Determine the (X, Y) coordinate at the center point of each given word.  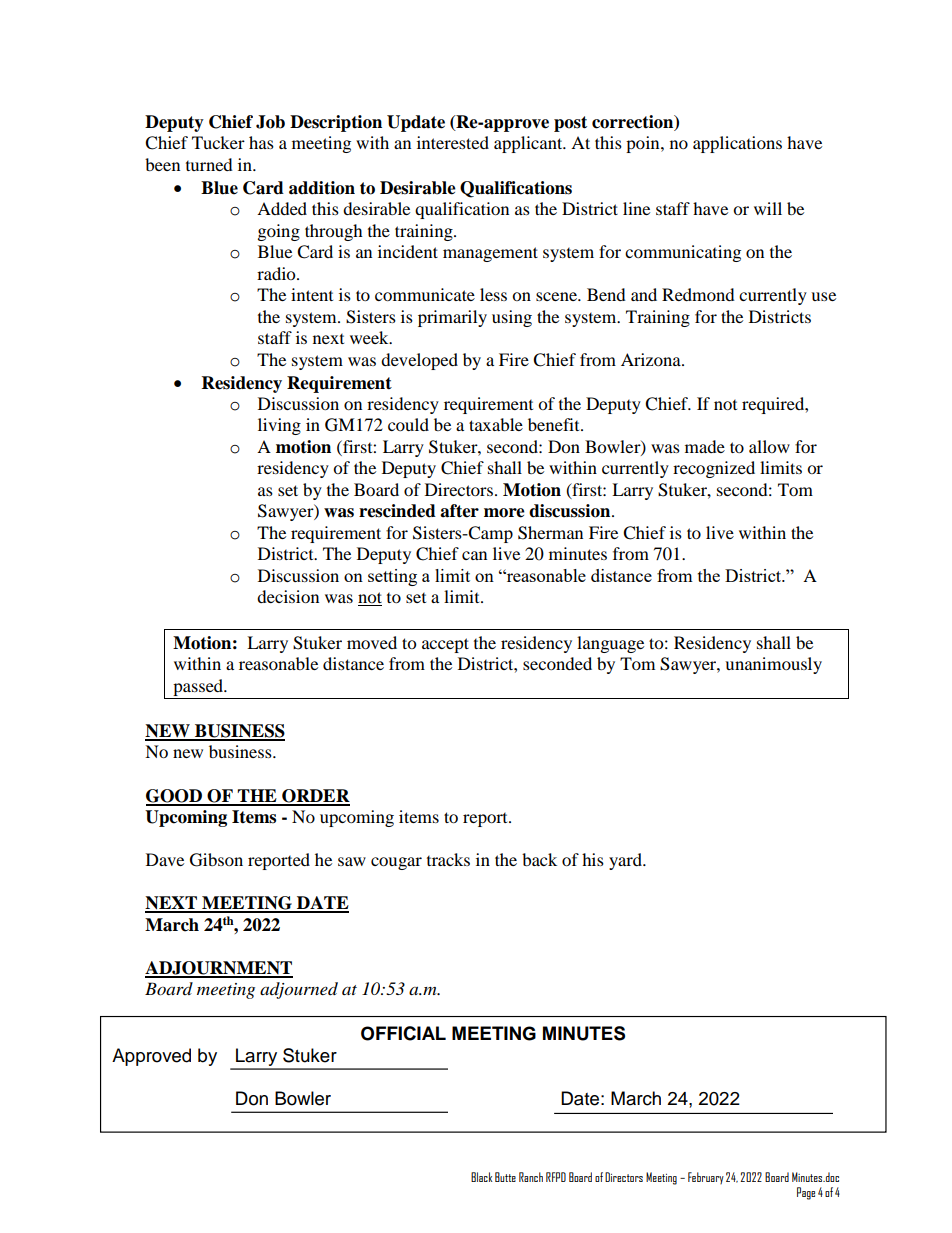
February (706, 1178)
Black (481, 1177)
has (261, 142)
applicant (529, 144)
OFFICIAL (403, 1033)
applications (737, 144)
